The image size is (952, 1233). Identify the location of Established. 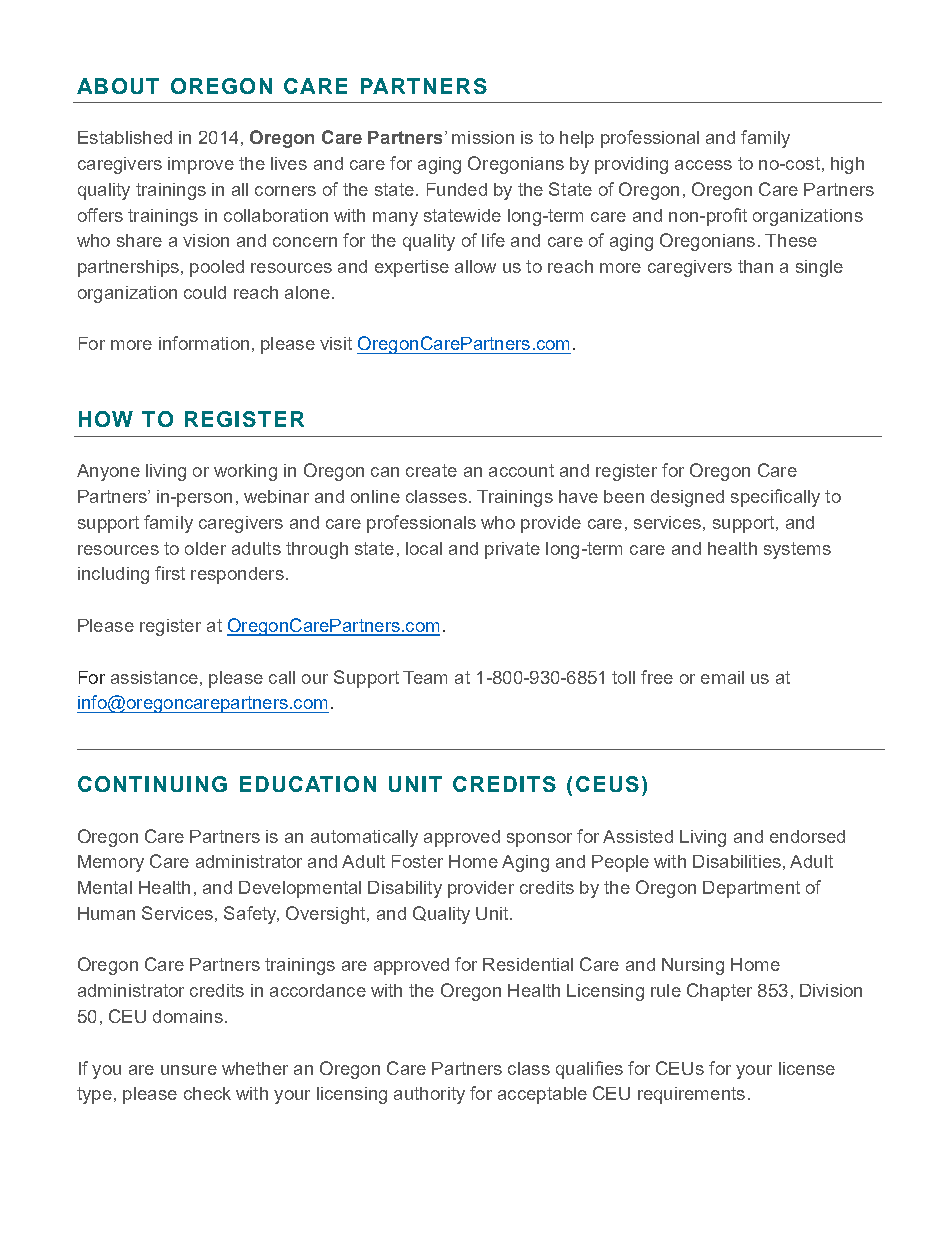
(125, 137).
